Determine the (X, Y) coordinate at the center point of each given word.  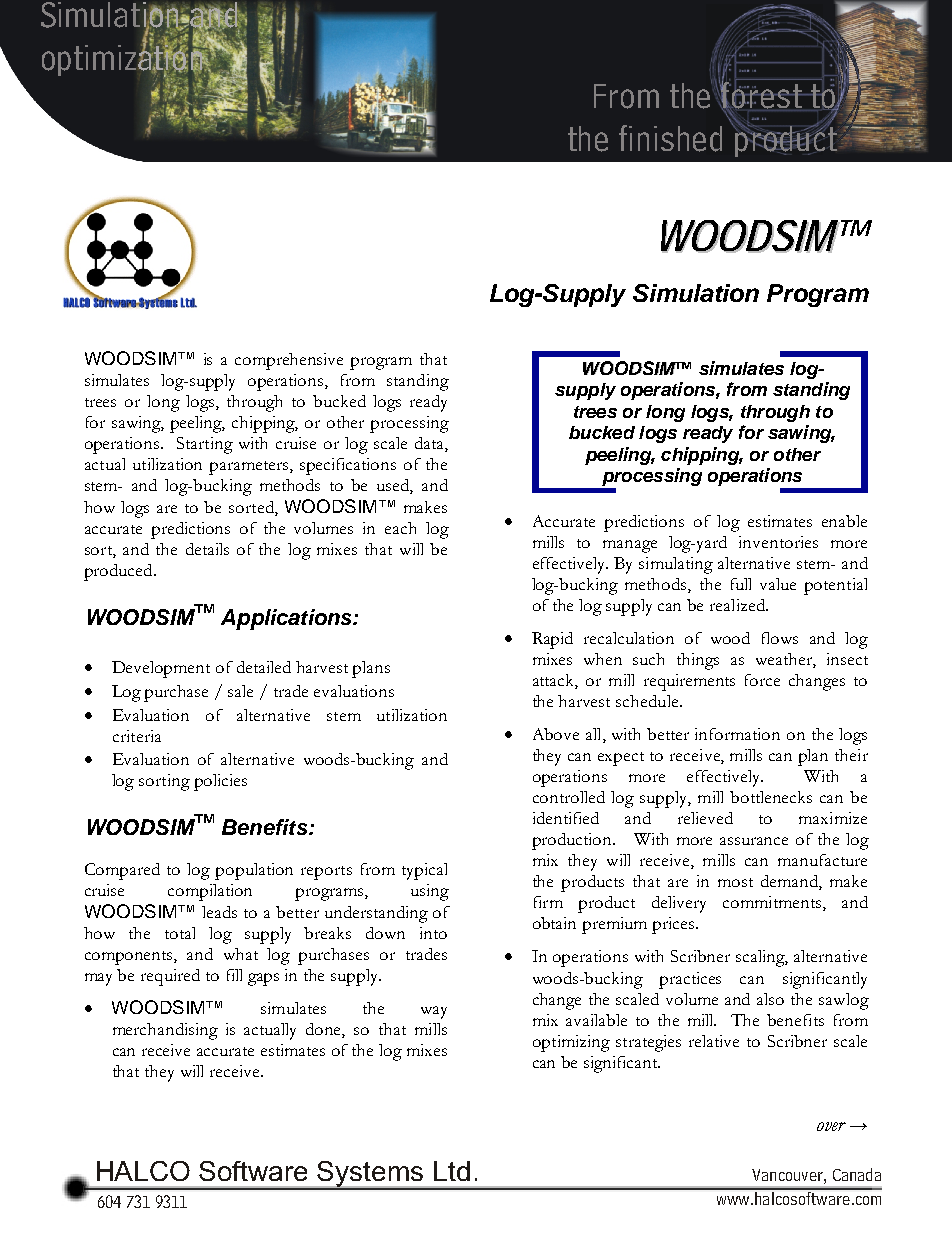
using (430, 892)
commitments (773, 903)
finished (670, 138)
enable (844, 521)
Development (161, 669)
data (430, 444)
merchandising (165, 1031)
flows (780, 638)
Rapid (552, 640)
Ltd (452, 1171)
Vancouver (788, 1175)
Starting (205, 445)
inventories (778, 542)
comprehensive (289, 361)
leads (219, 912)
